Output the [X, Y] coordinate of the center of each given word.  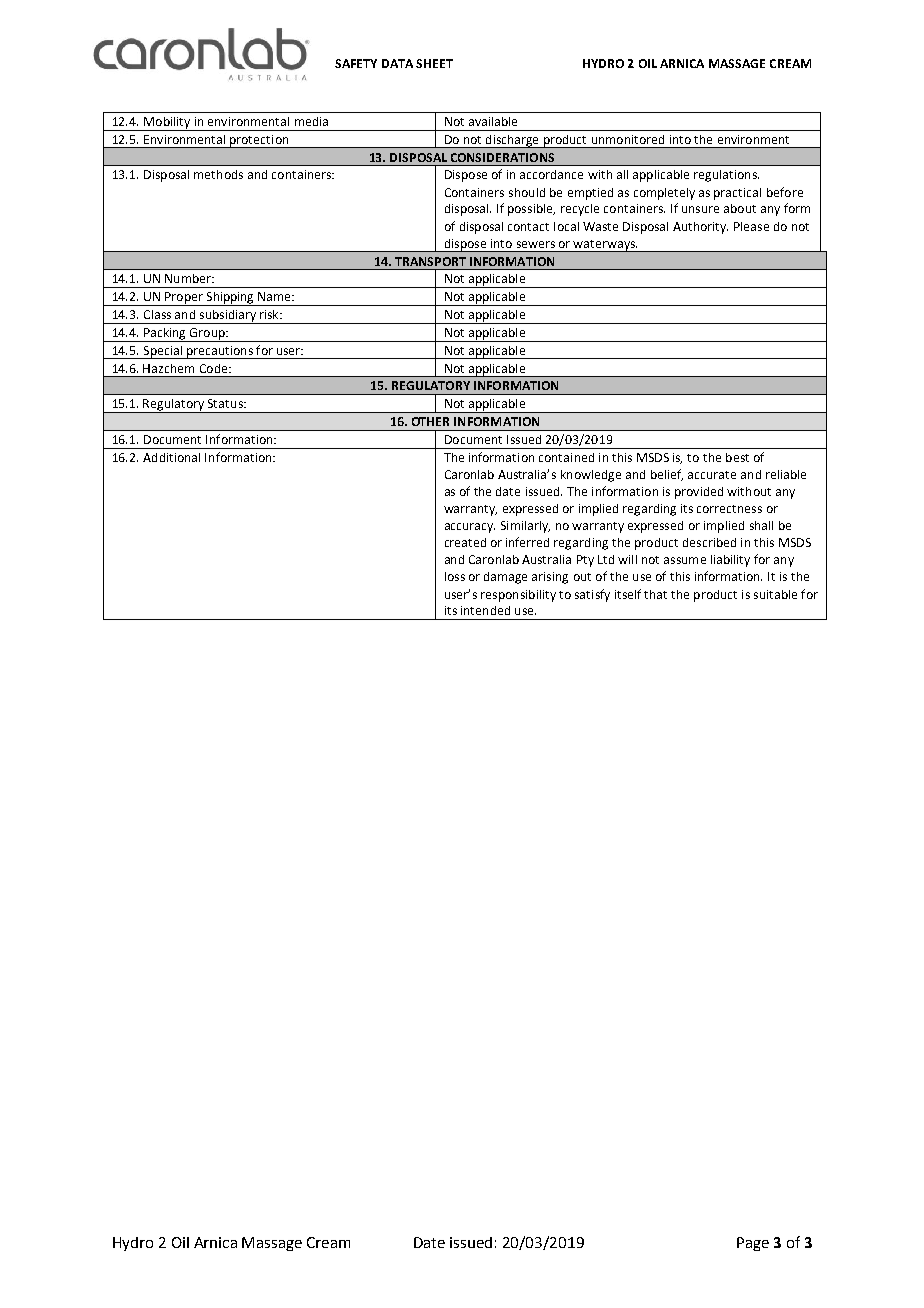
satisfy [592, 595]
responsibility [518, 596]
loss [455, 576]
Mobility [167, 124]
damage [505, 578]
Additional [171, 457]
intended [485, 610]
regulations [726, 176]
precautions [220, 352]
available [493, 121]
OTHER [430, 421]
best [737, 457]
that [655, 594]
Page [753, 1244]
